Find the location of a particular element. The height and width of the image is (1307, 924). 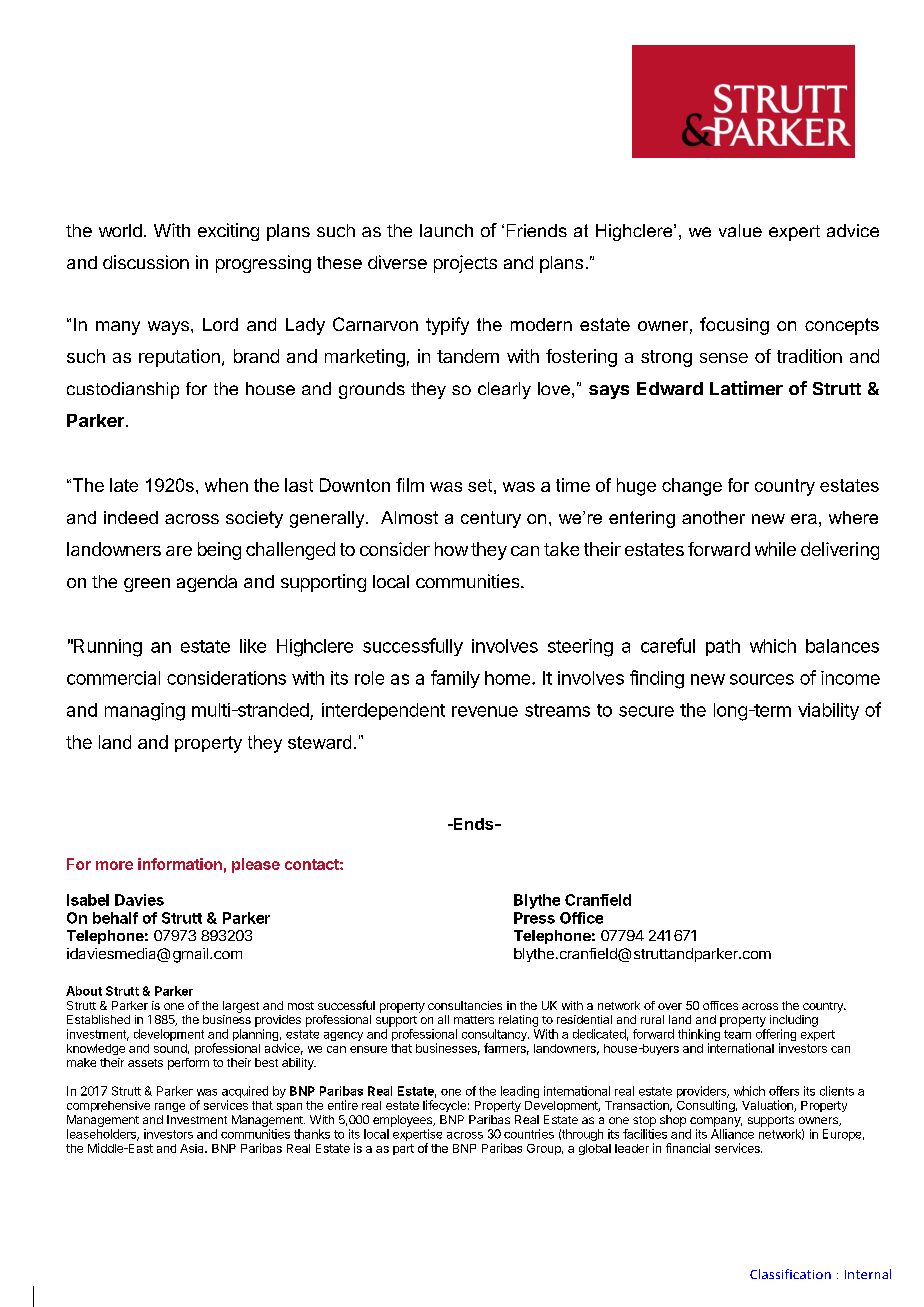

projects is located at coordinates (465, 264).
